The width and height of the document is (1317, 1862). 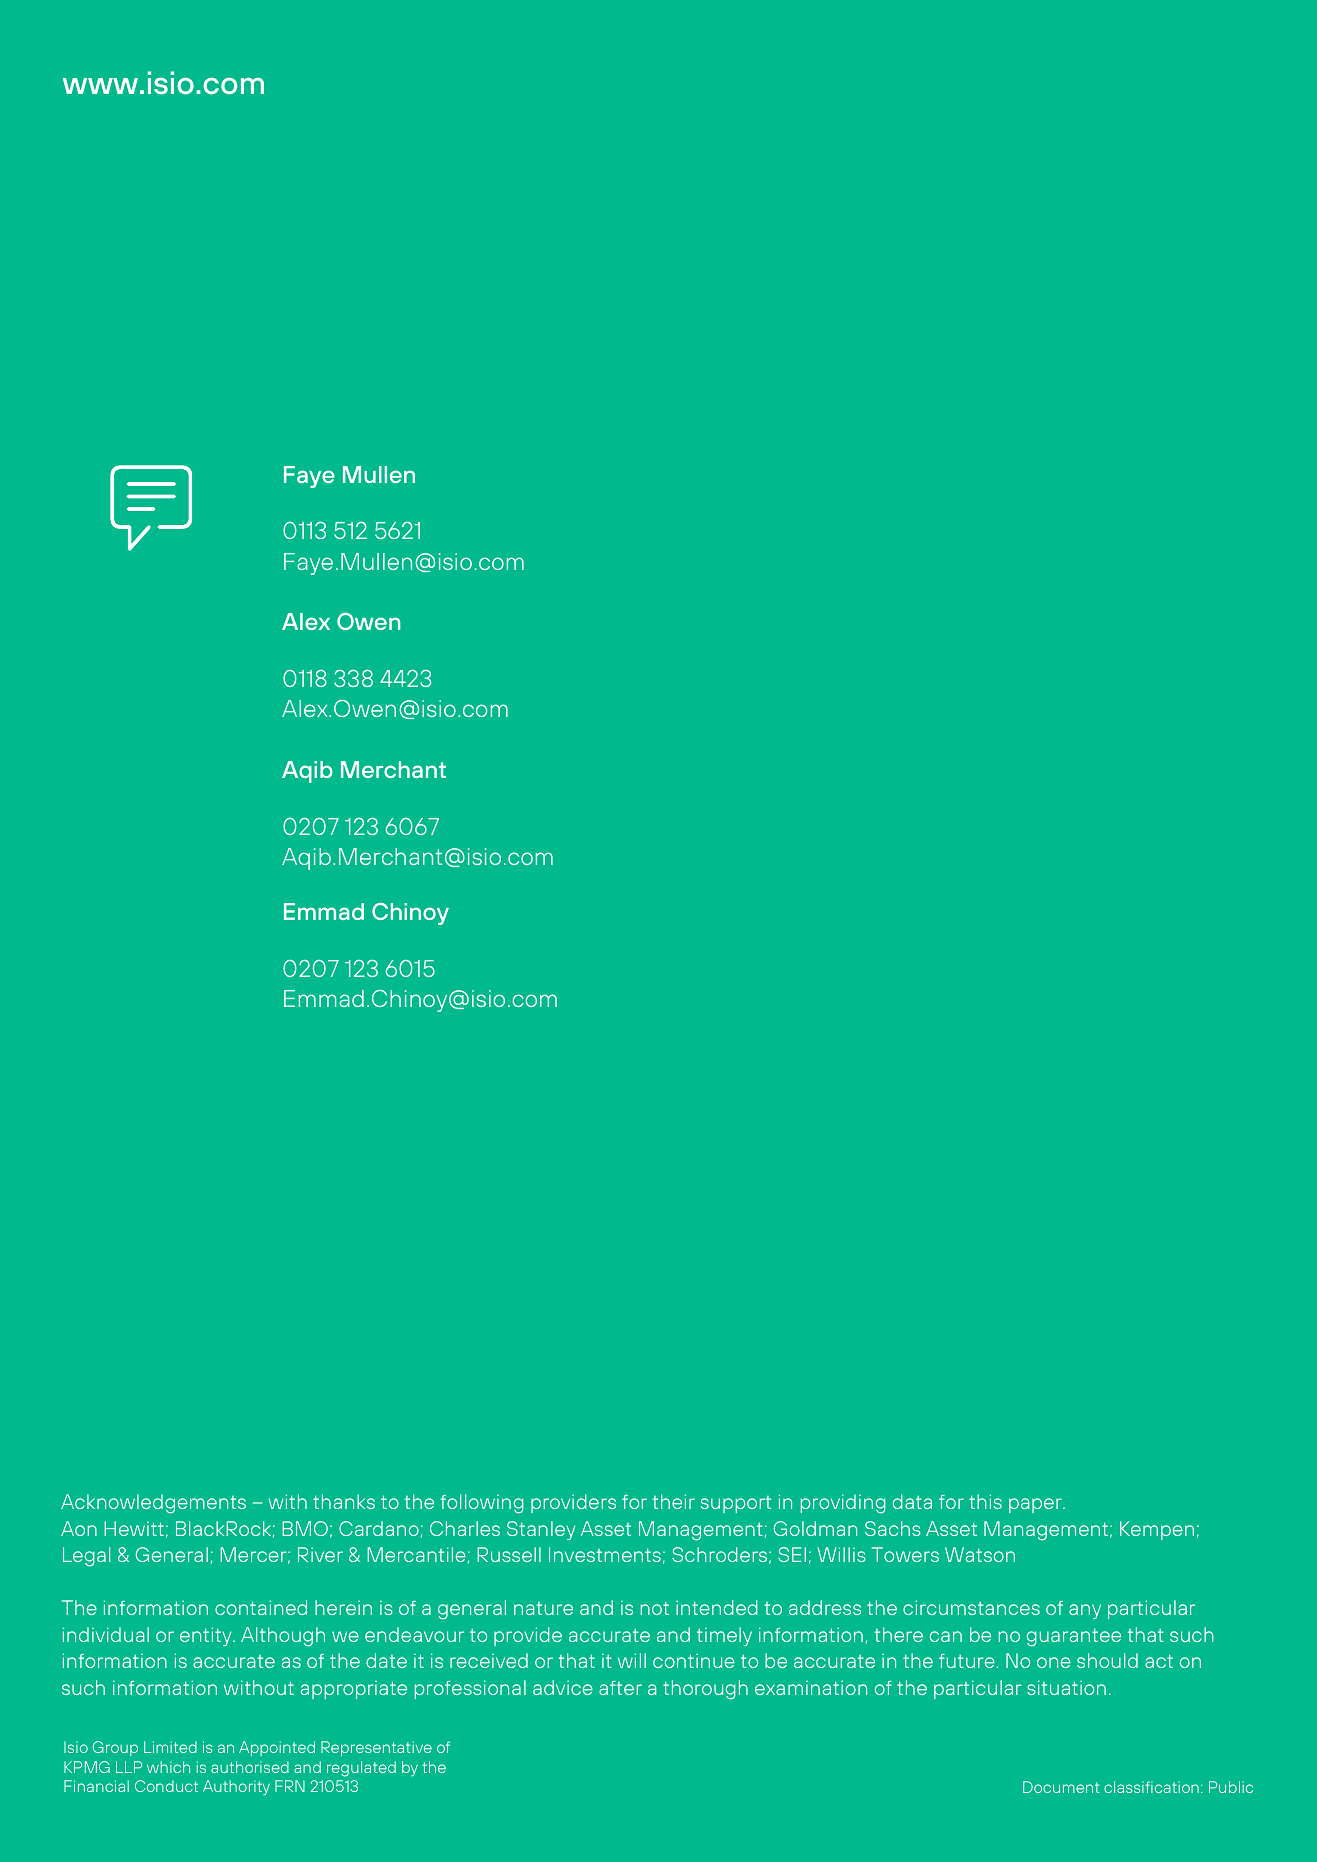 What do you see at coordinates (261, 1607) in the document?
I see `contained` at bounding box center [261, 1607].
